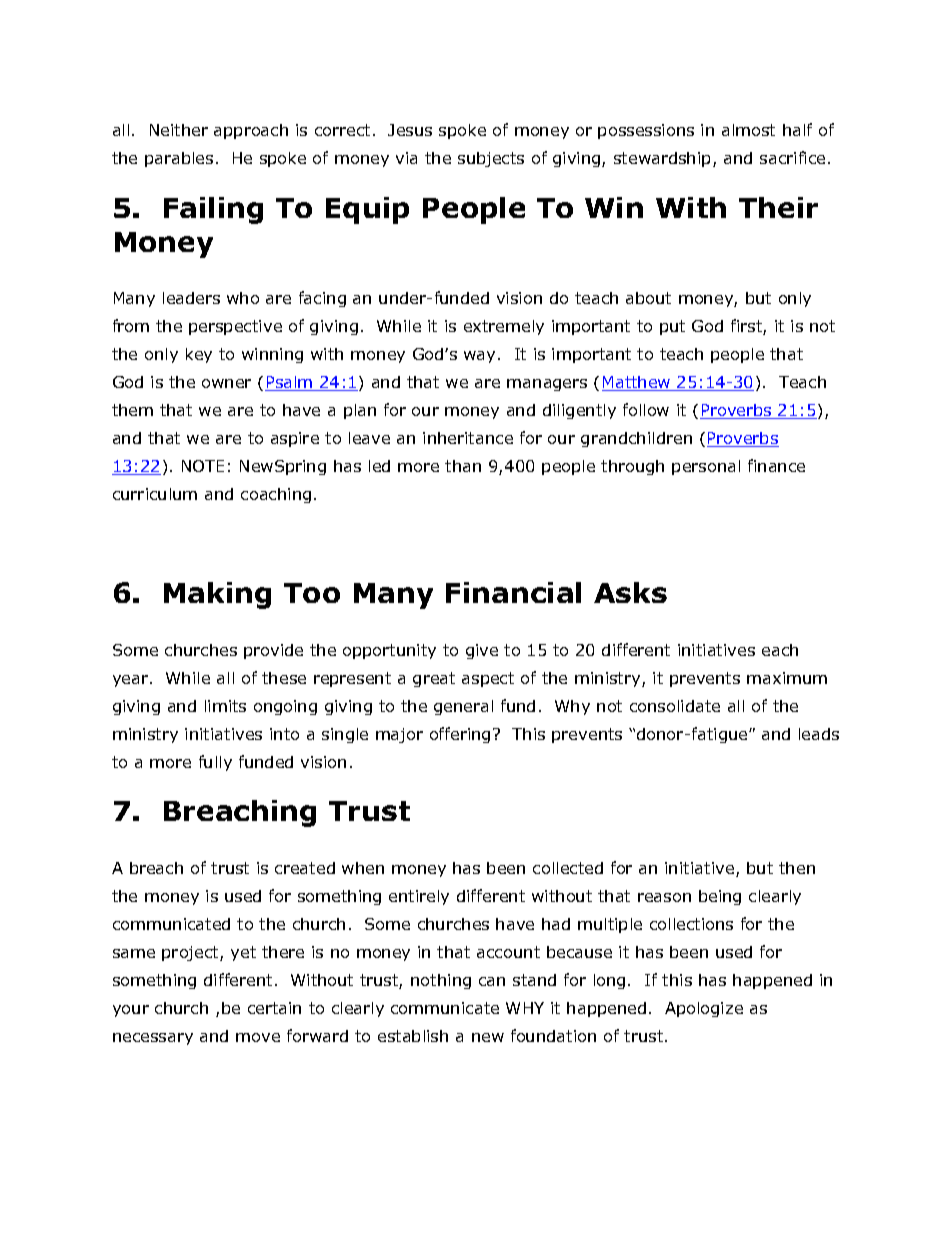  Describe the element at coordinates (748, 130) in the screenshot. I see `almost` at that location.
